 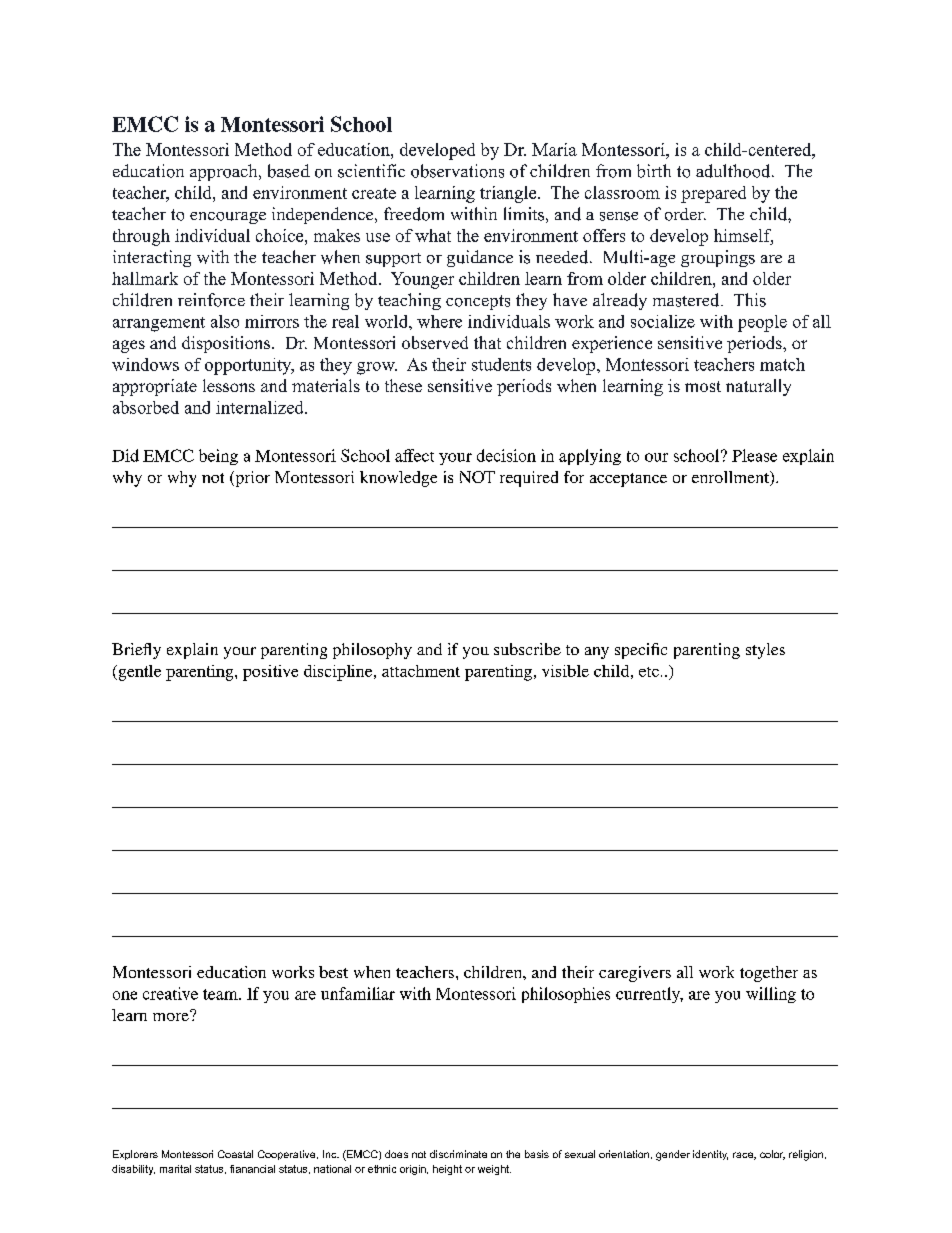 What do you see at coordinates (235, 1154) in the screenshot?
I see `Coastal` at bounding box center [235, 1154].
